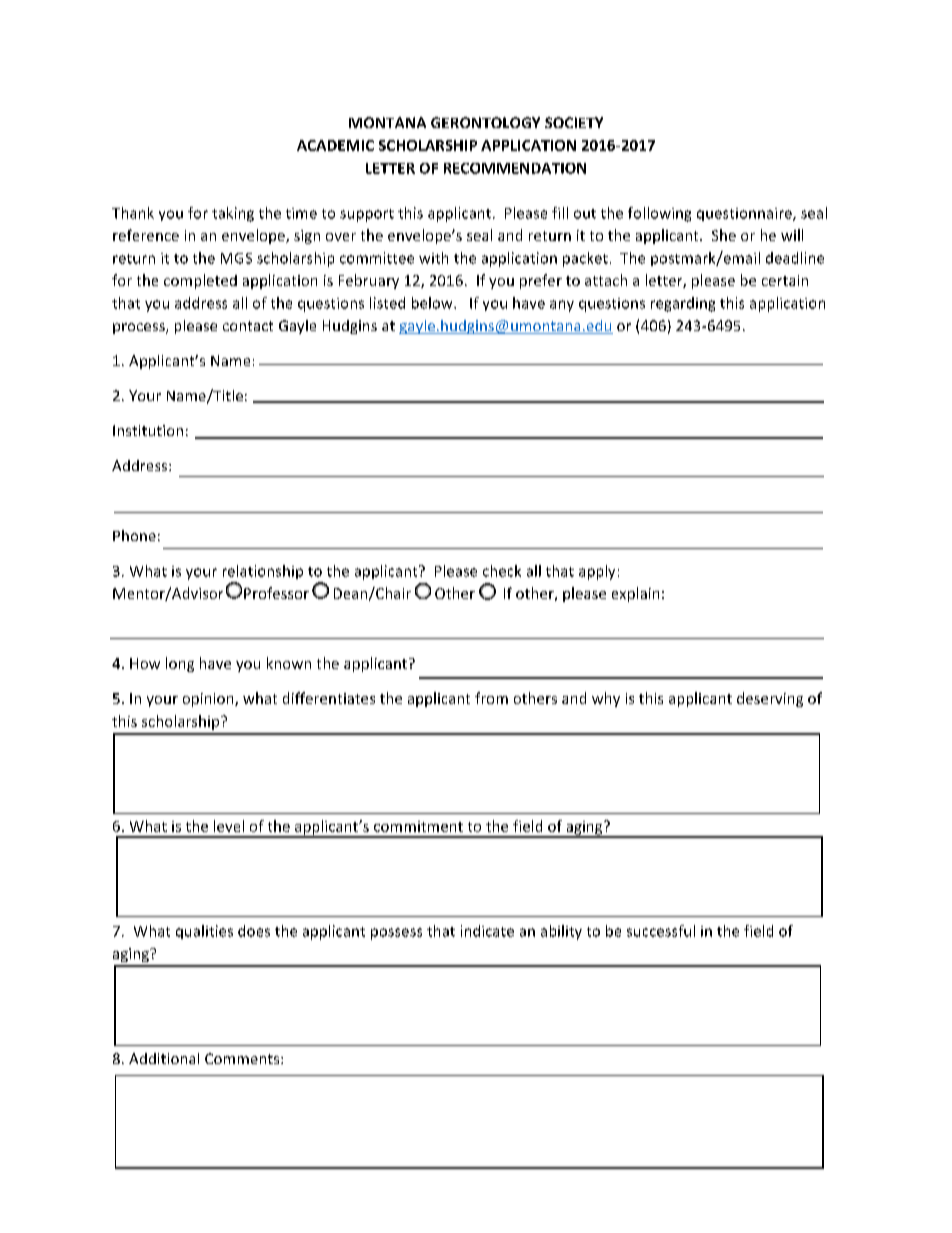 This screenshot has height=1233, width=952. I want to click on deserving, so click(770, 699).
